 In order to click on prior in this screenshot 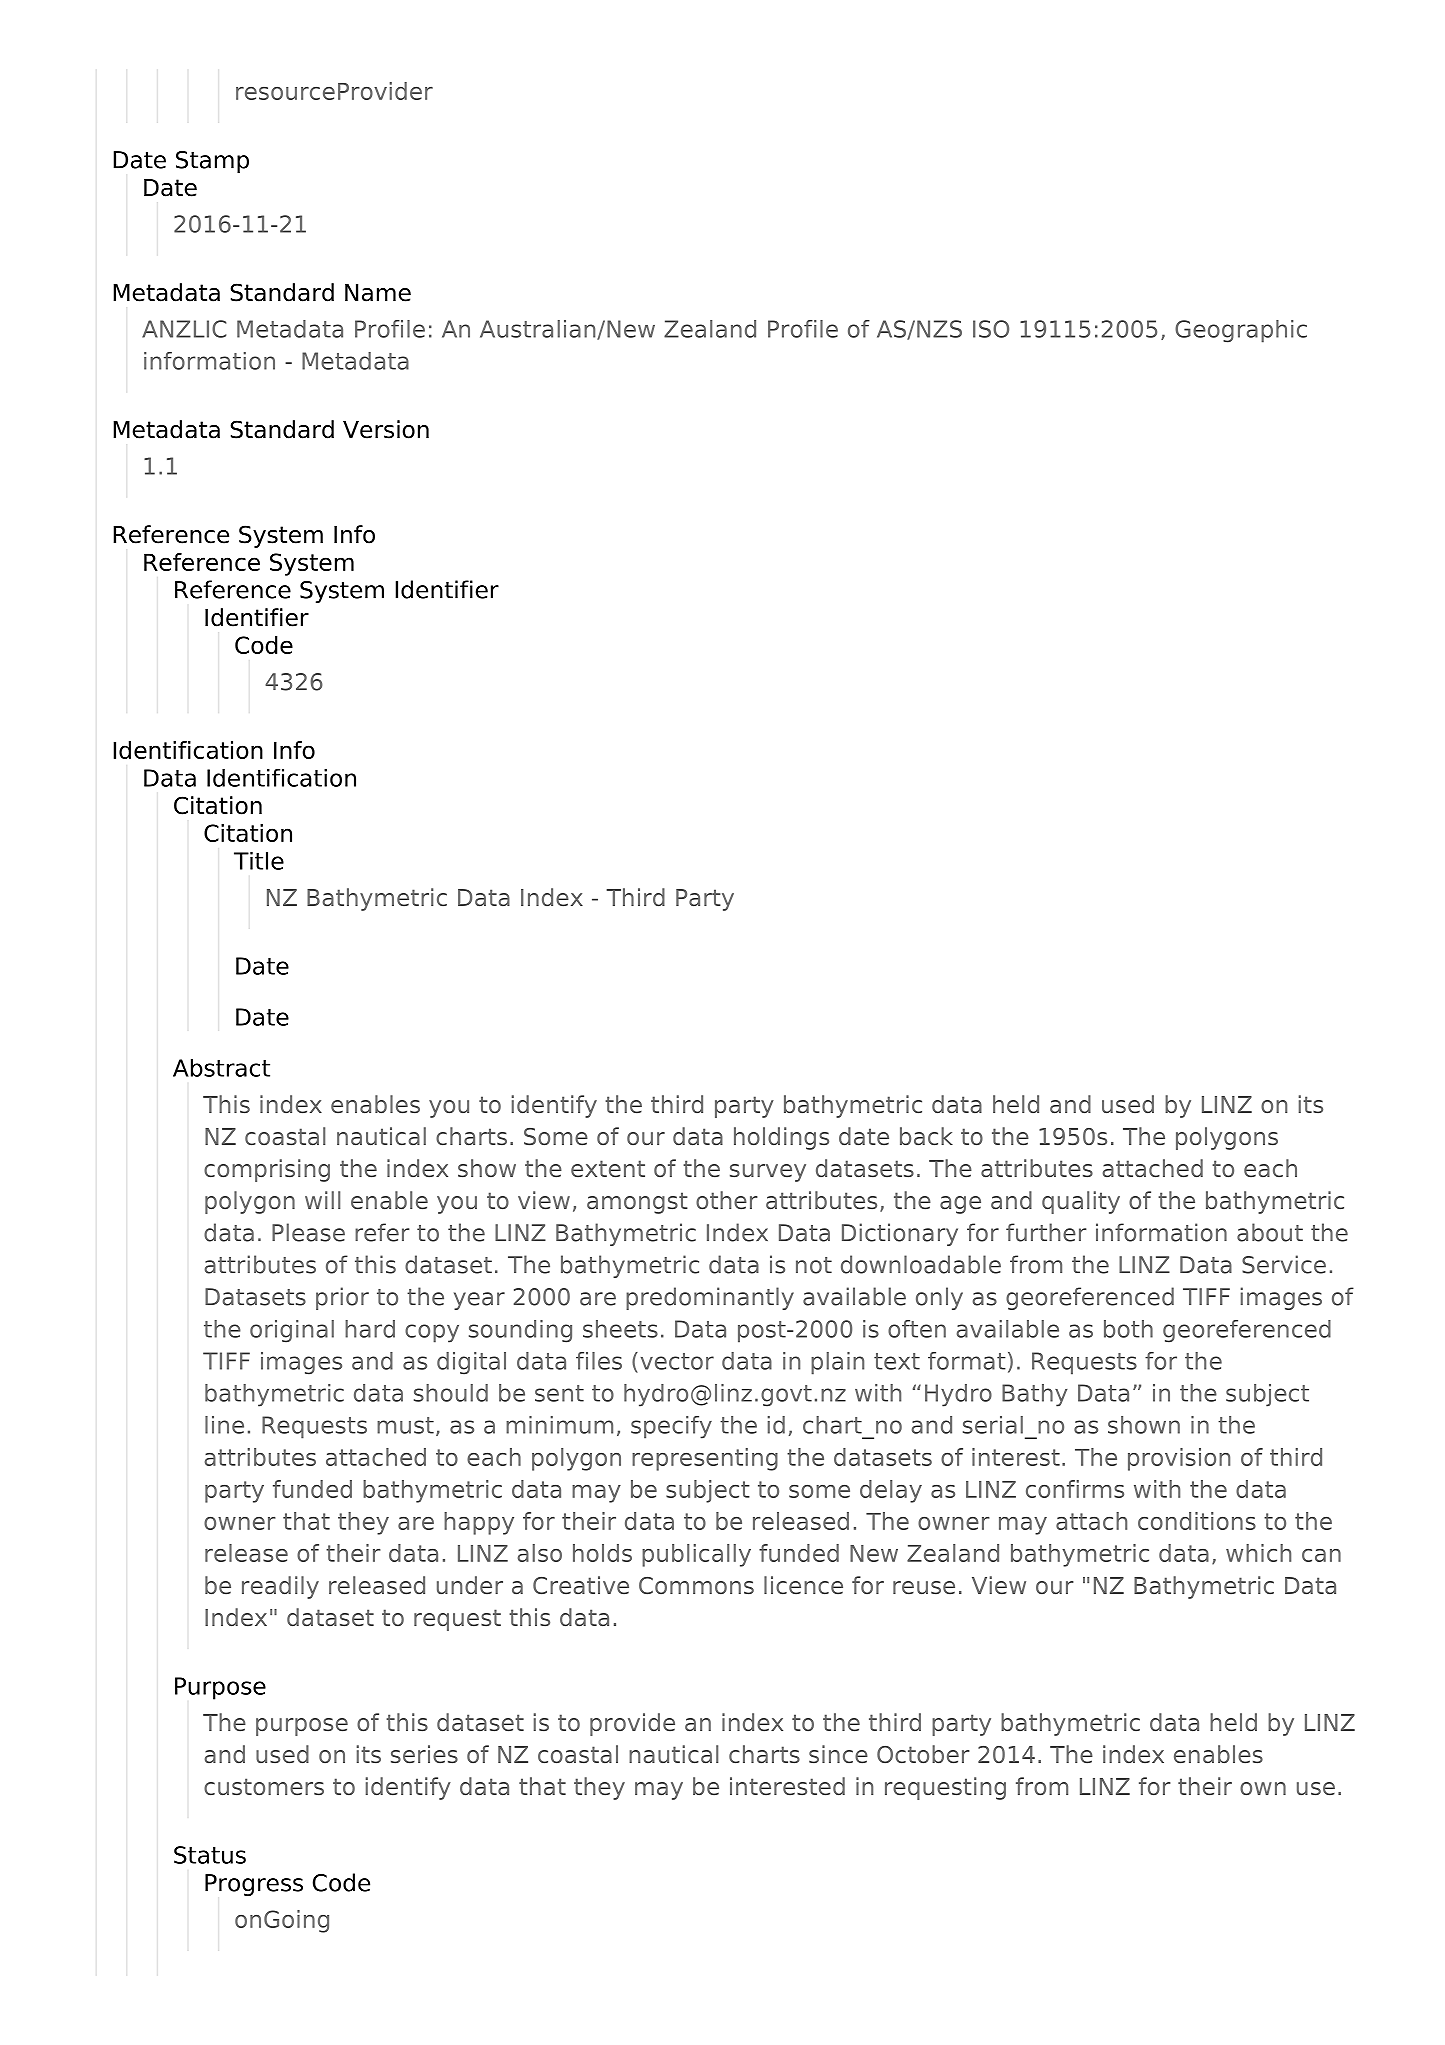, I will do `click(342, 1298)`.
